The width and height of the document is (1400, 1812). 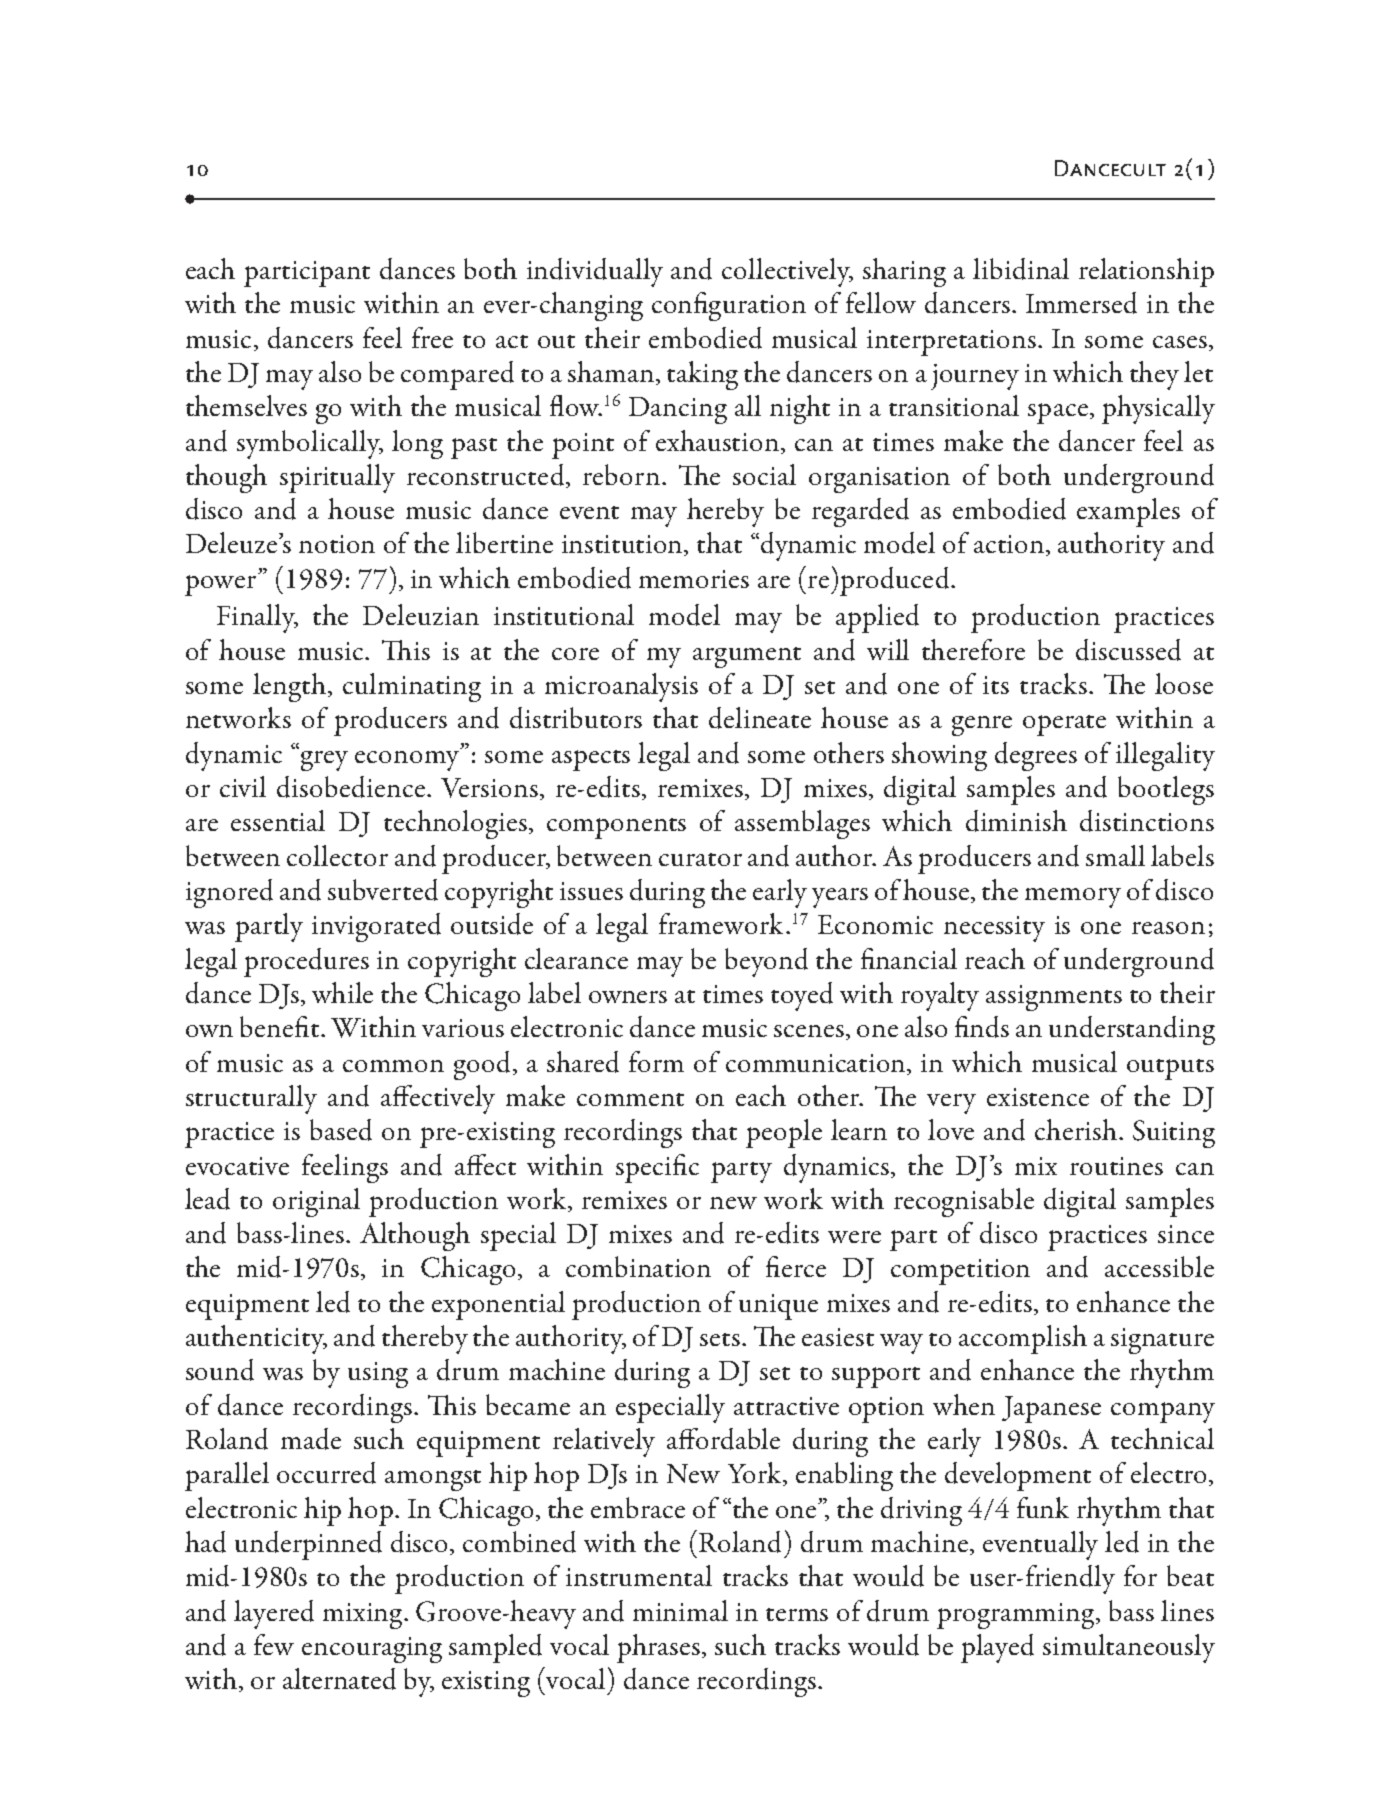 I want to click on authenticity, so click(x=256, y=1339).
